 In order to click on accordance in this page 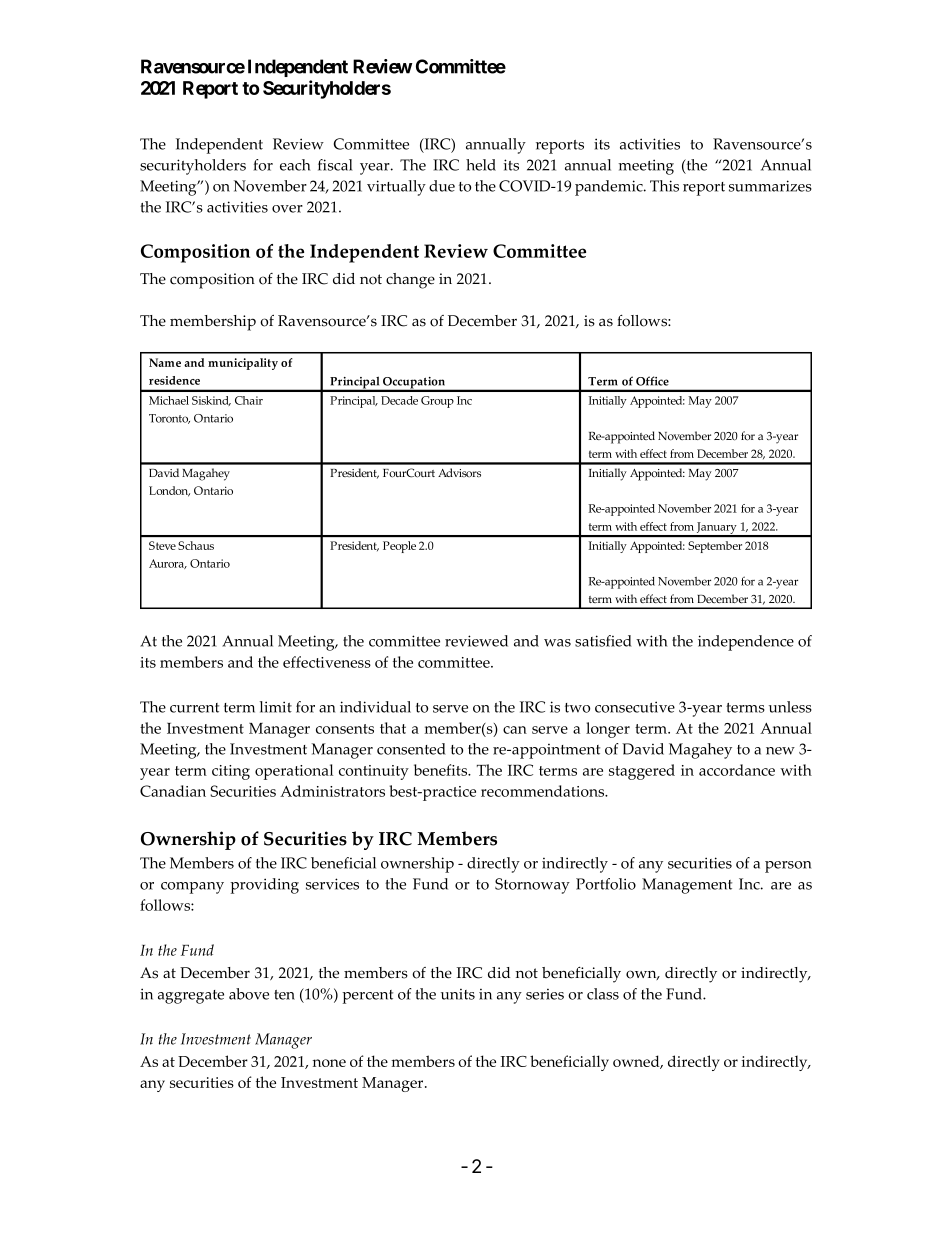, I will do `click(737, 770)`.
